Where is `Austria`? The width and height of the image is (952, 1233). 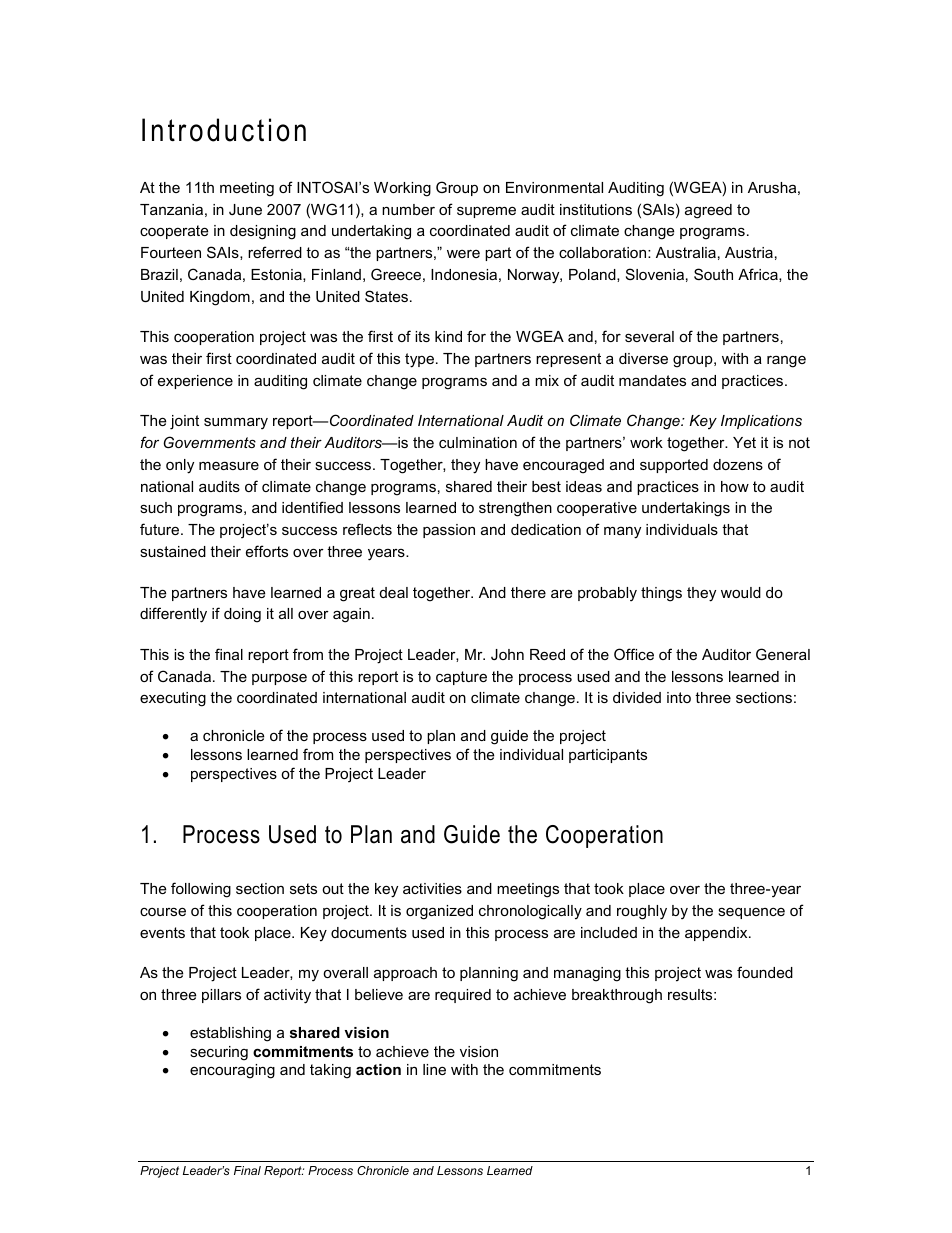
Austria is located at coordinates (749, 252).
